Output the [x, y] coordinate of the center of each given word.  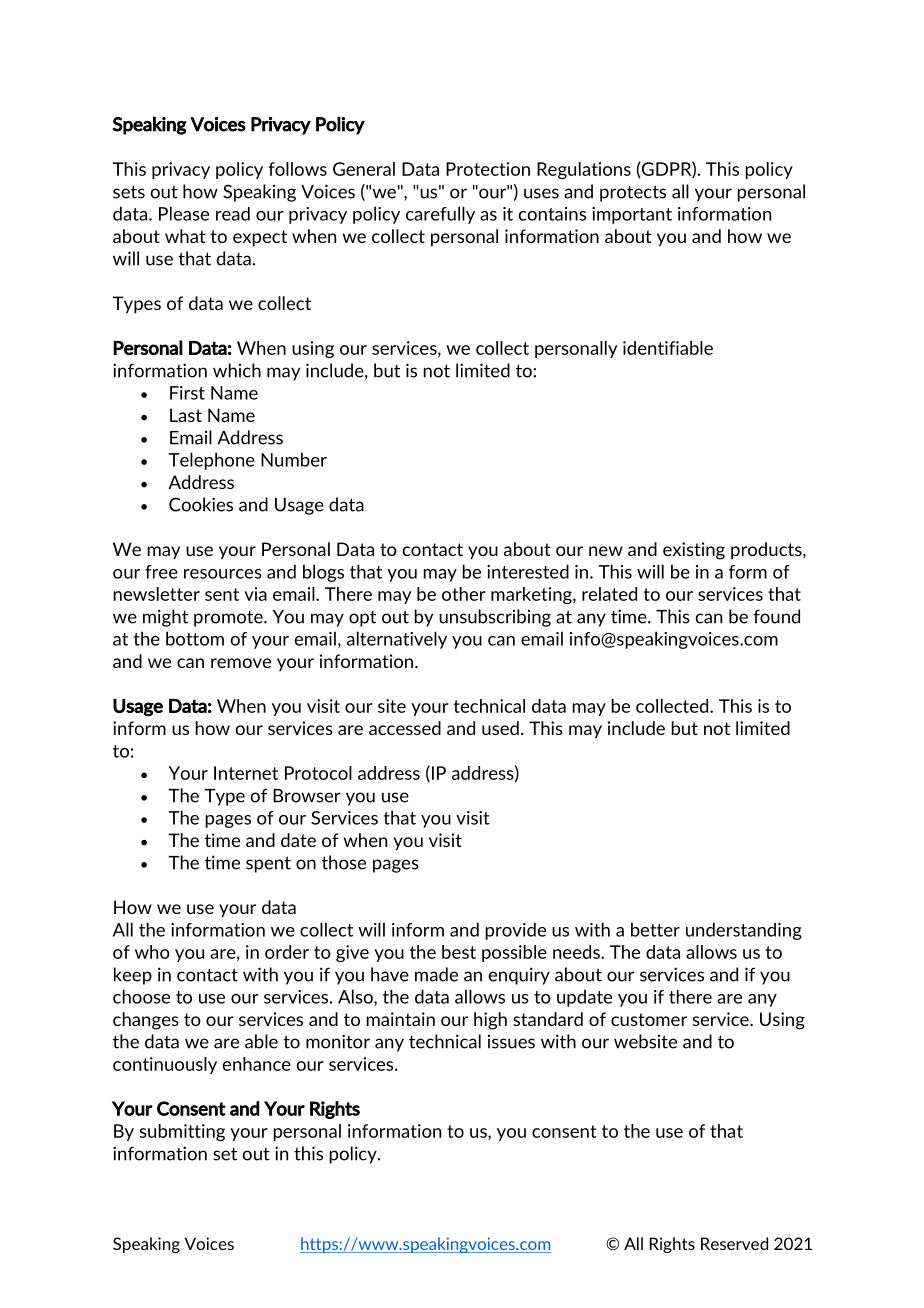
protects [633, 193]
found [776, 616]
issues [511, 1042]
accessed [405, 728]
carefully [440, 215]
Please [184, 214]
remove [241, 663]
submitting [182, 1132]
